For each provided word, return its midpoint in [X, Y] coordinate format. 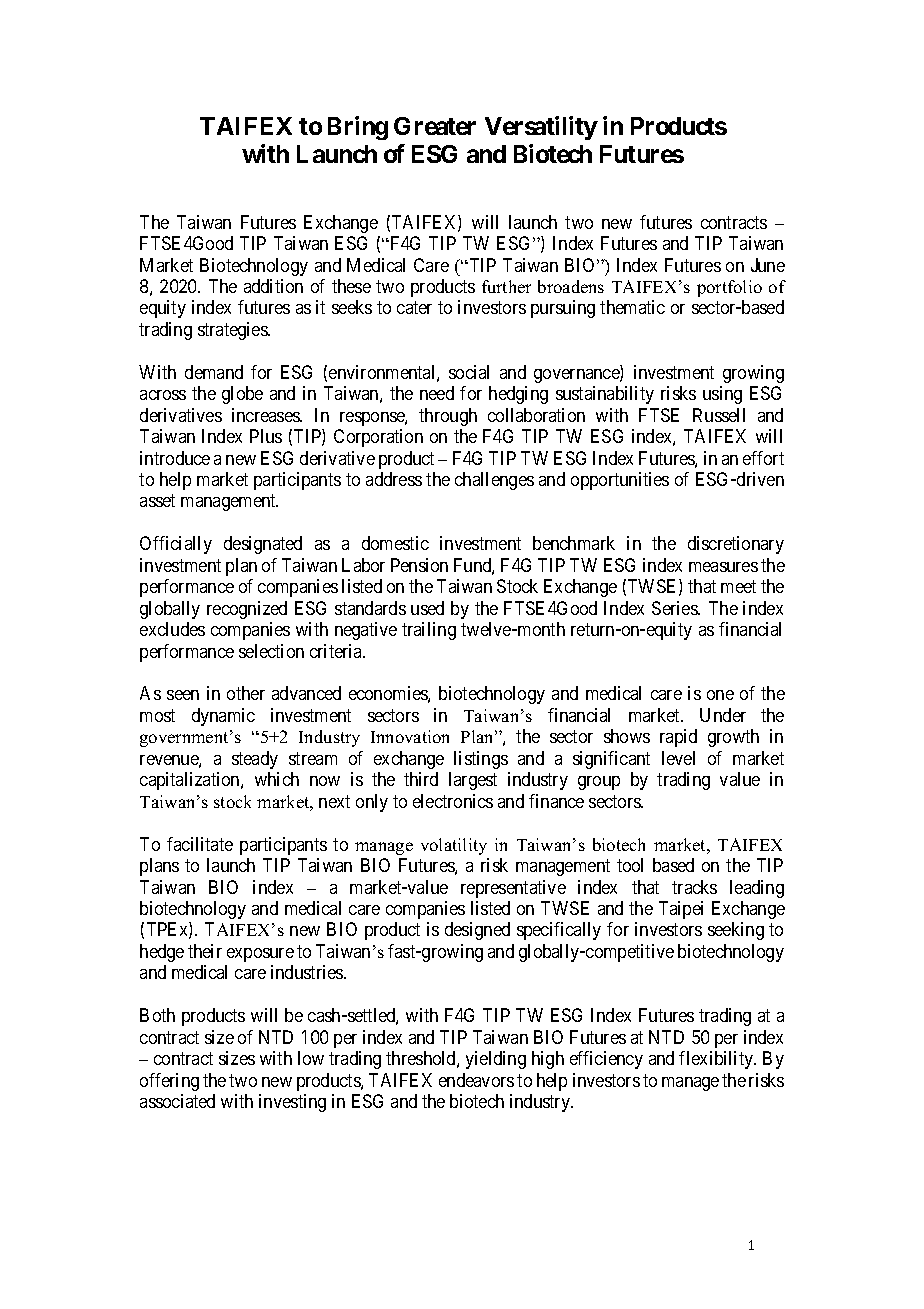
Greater [435, 126]
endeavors [476, 1080]
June [768, 265]
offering [169, 1082]
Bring [358, 128]
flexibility [717, 1060]
